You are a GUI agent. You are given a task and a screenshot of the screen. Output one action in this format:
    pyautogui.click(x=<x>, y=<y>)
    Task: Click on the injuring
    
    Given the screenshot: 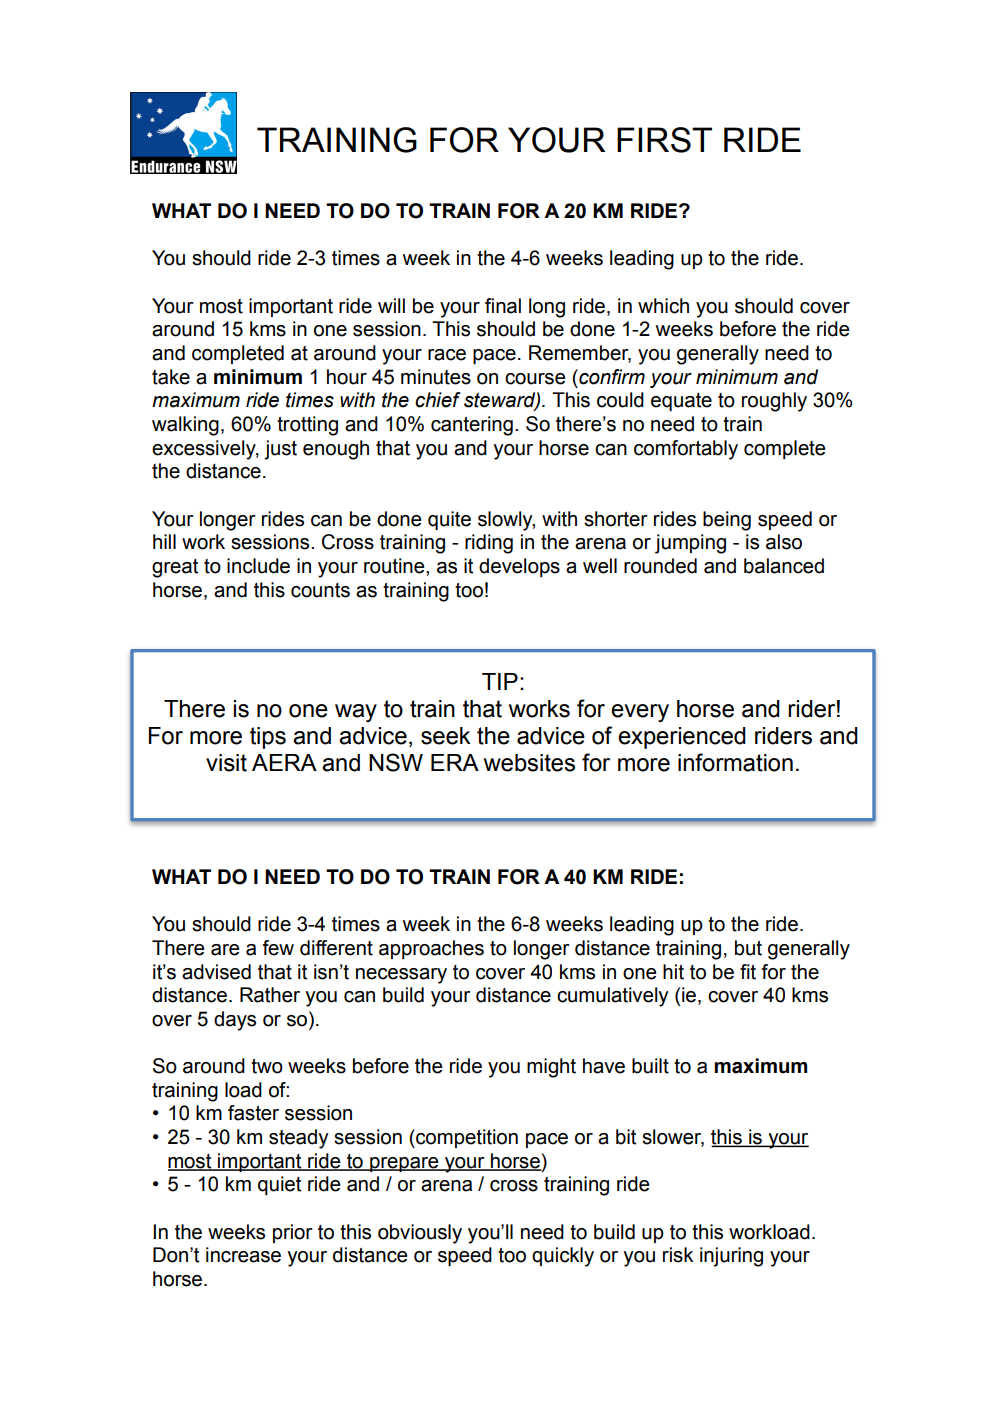 What is the action you would take?
    pyautogui.click(x=731, y=1257)
